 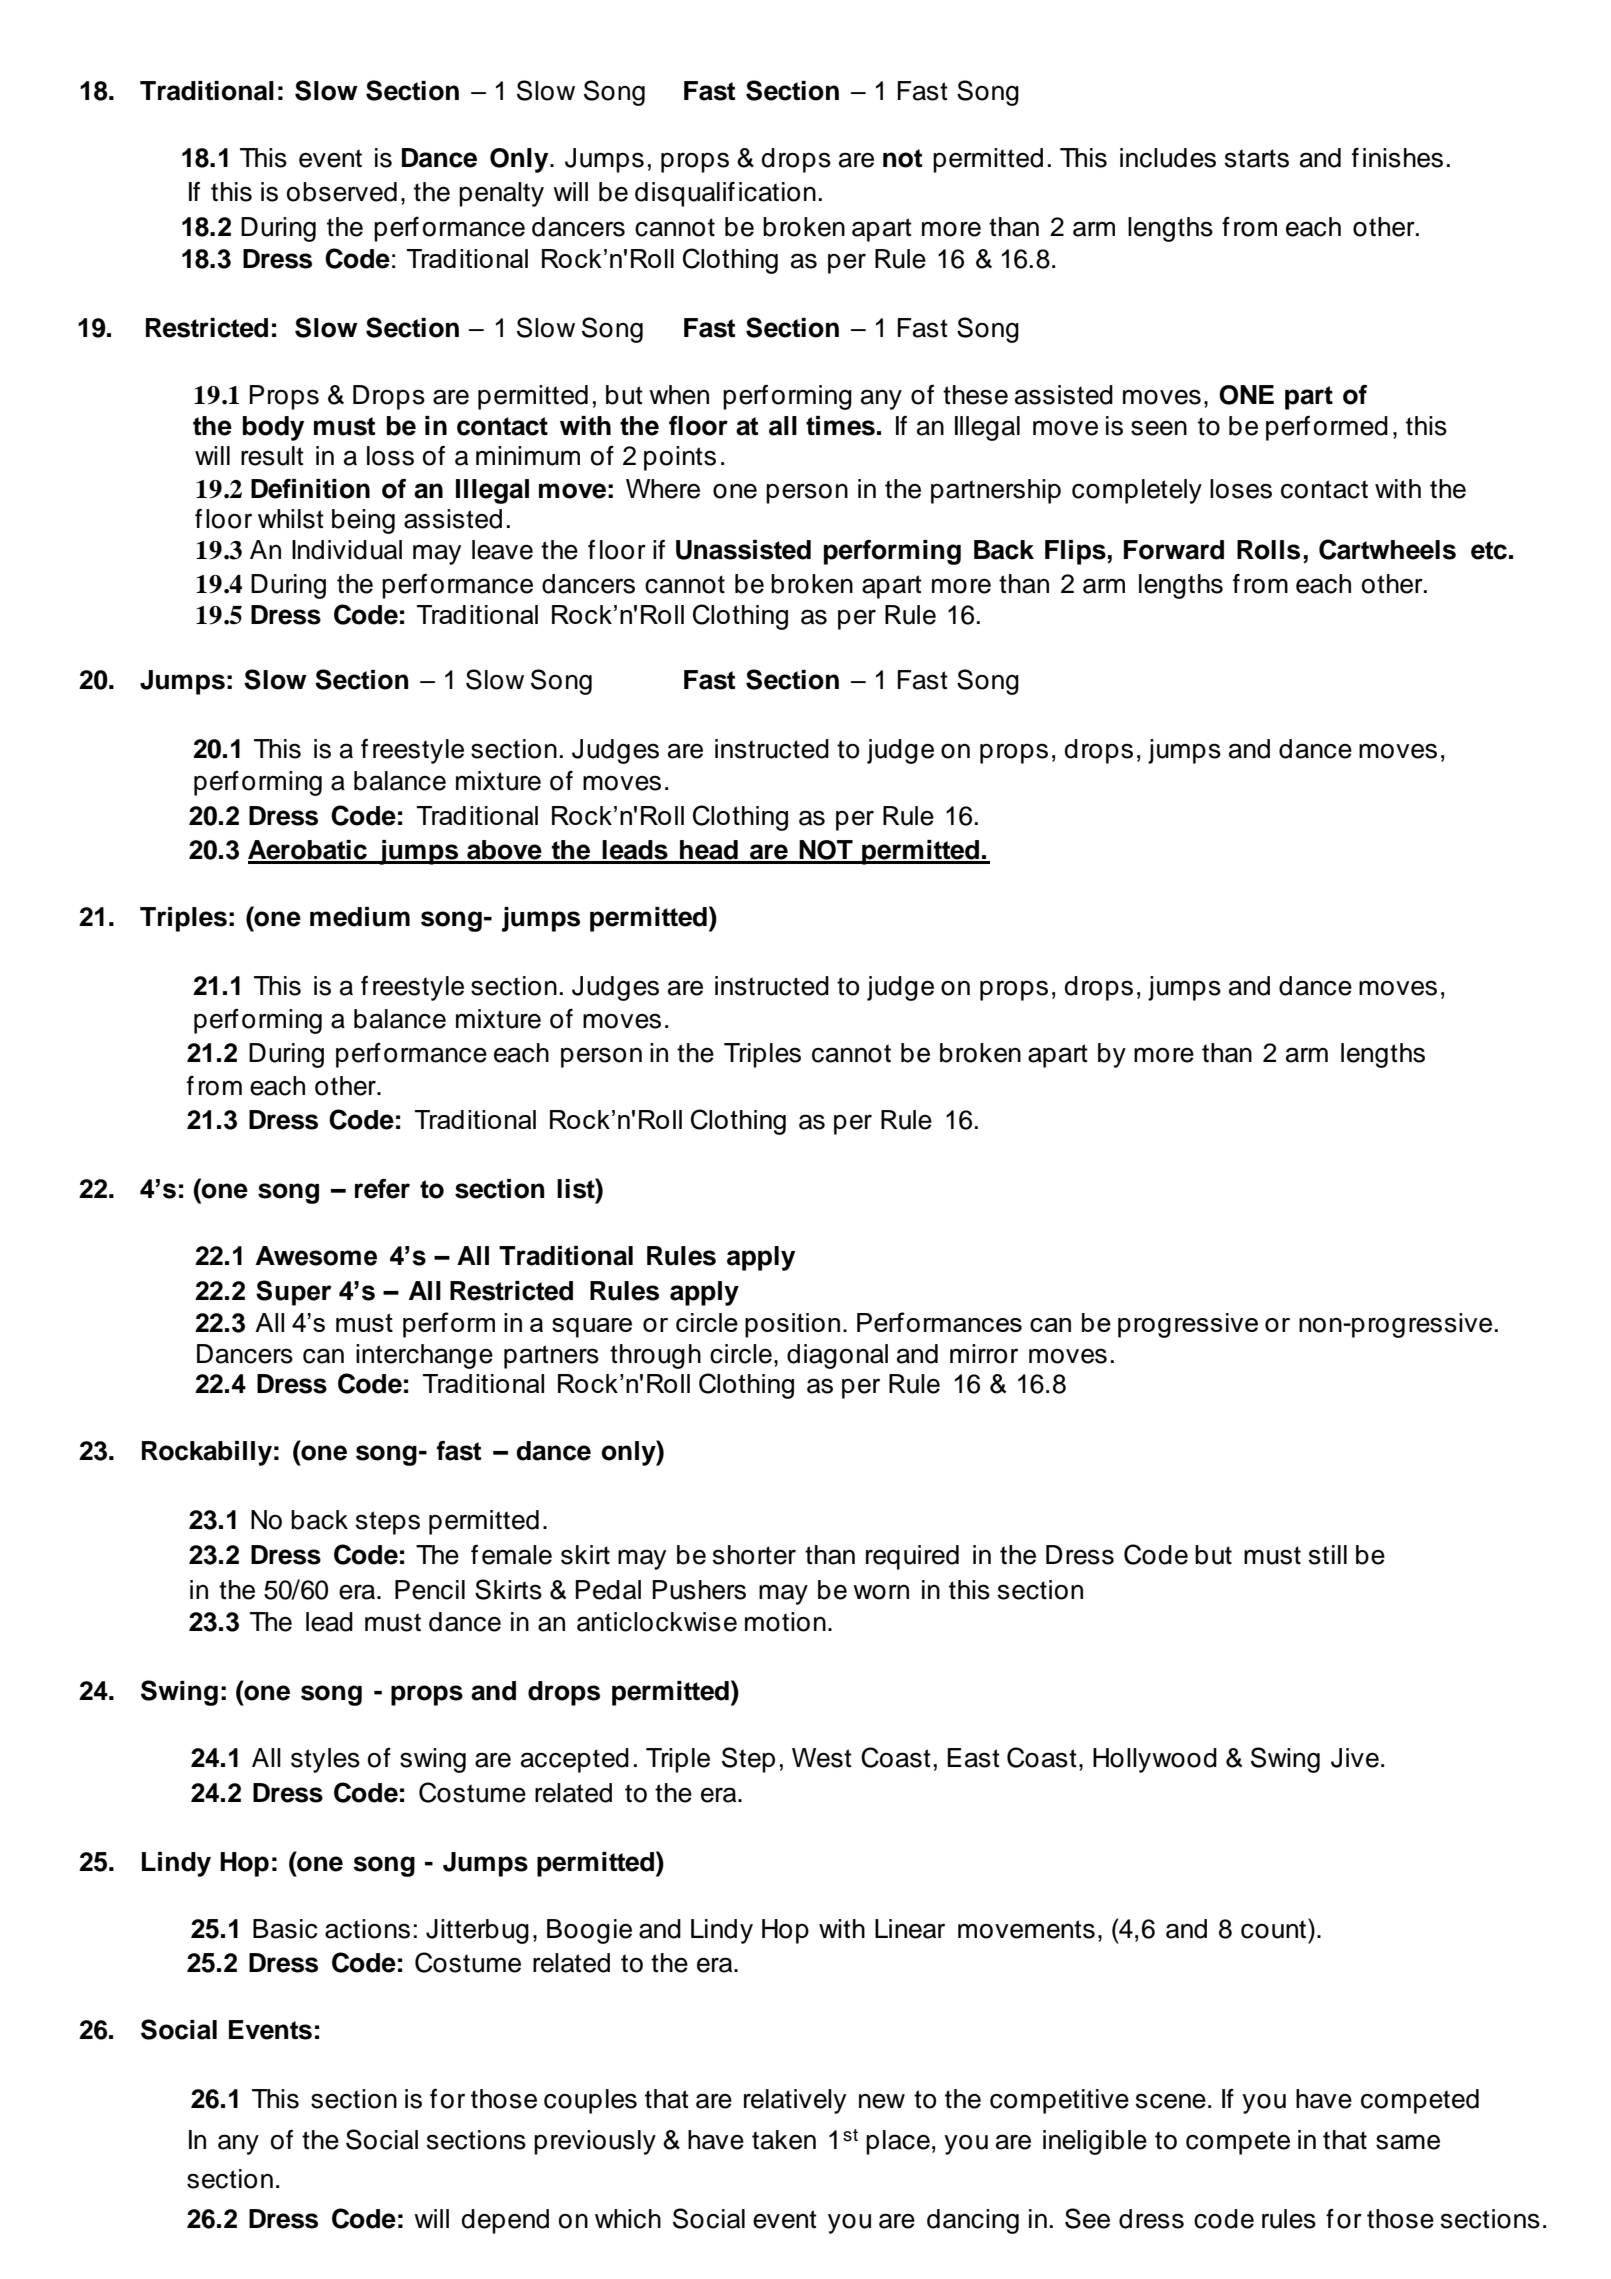 I want to click on these, so click(x=975, y=395).
